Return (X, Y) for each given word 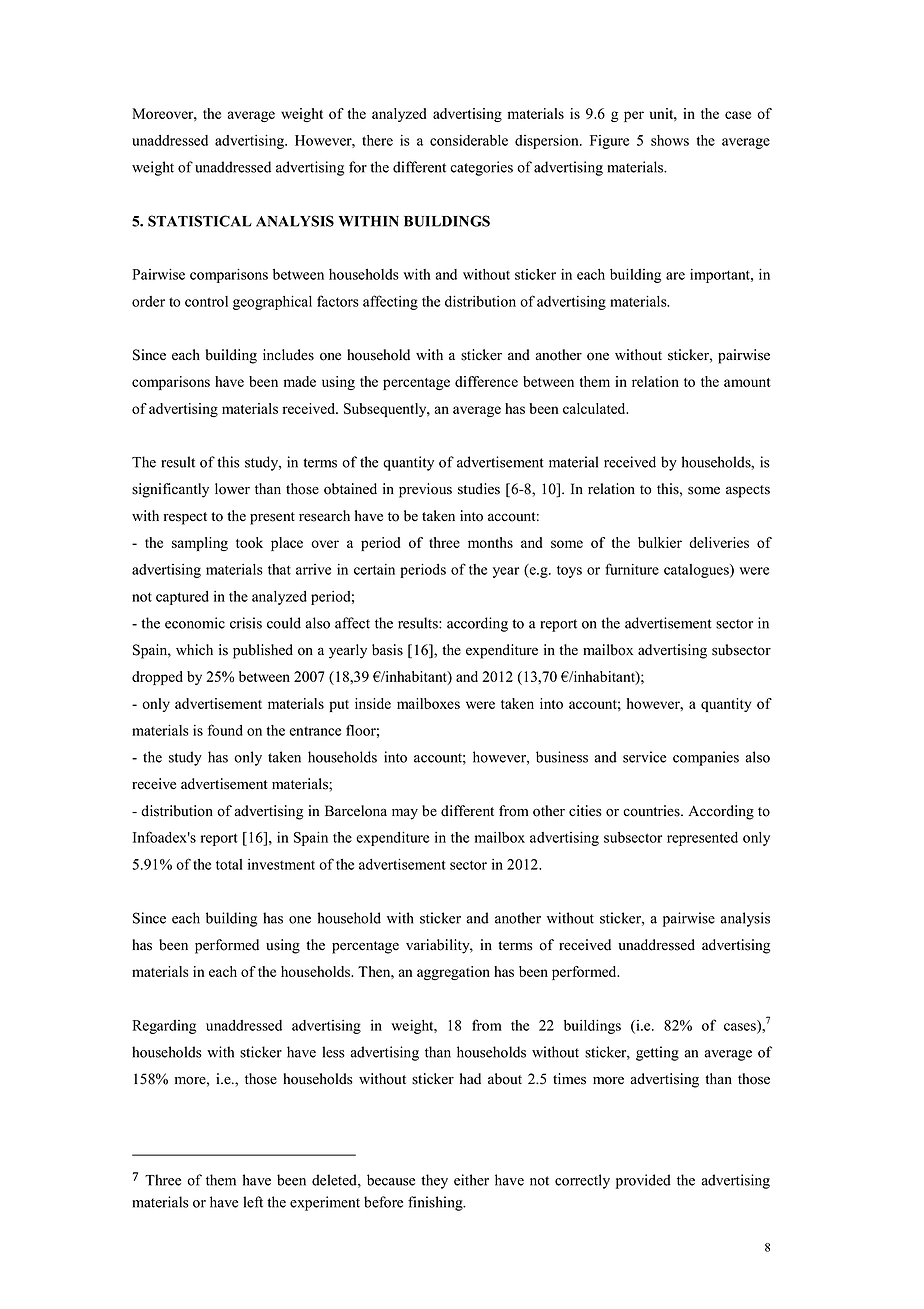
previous (425, 490)
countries (652, 811)
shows (670, 140)
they (434, 1181)
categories (481, 168)
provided (643, 1181)
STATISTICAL (200, 221)
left (253, 1202)
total (229, 864)
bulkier (660, 542)
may (405, 814)
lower (232, 489)
